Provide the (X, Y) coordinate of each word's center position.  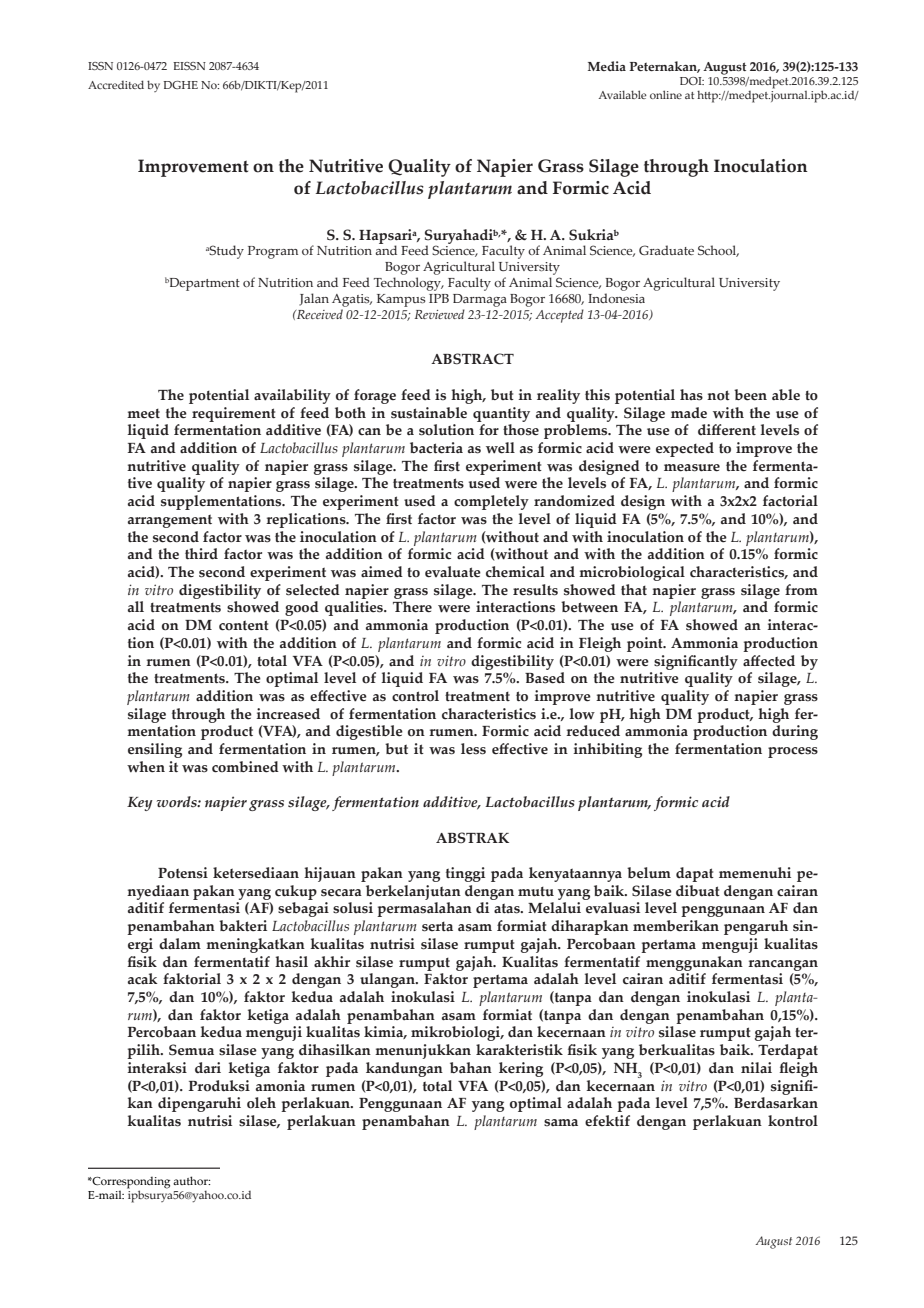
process (793, 752)
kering (521, 1069)
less (473, 749)
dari (208, 1068)
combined (245, 767)
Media (607, 66)
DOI (692, 81)
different (727, 430)
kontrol (793, 1121)
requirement (234, 414)
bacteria (436, 448)
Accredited (116, 84)
